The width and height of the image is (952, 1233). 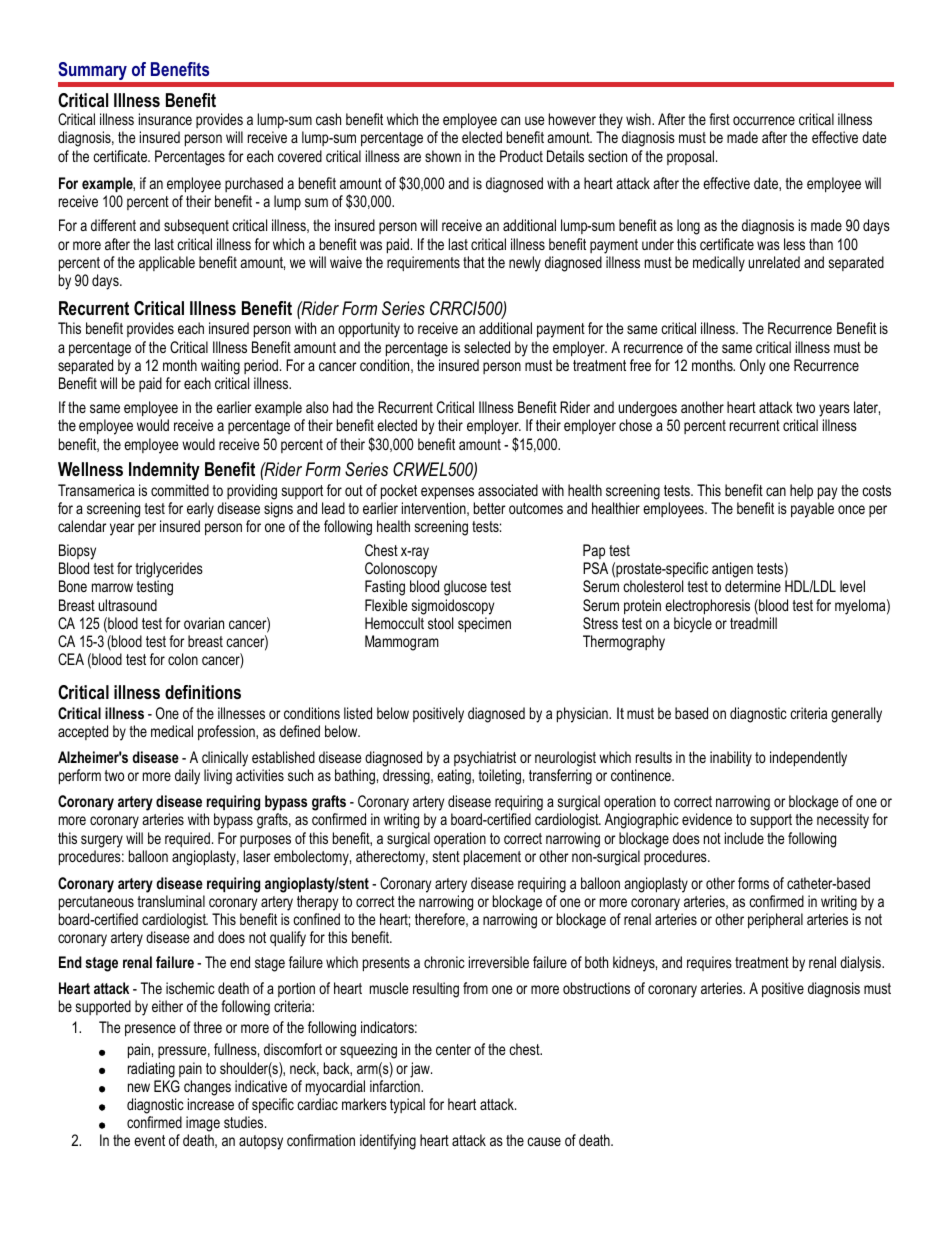 What do you see at coordinates (443, 156) in the image?
I see `shown` at bounding box center [443, 156].
